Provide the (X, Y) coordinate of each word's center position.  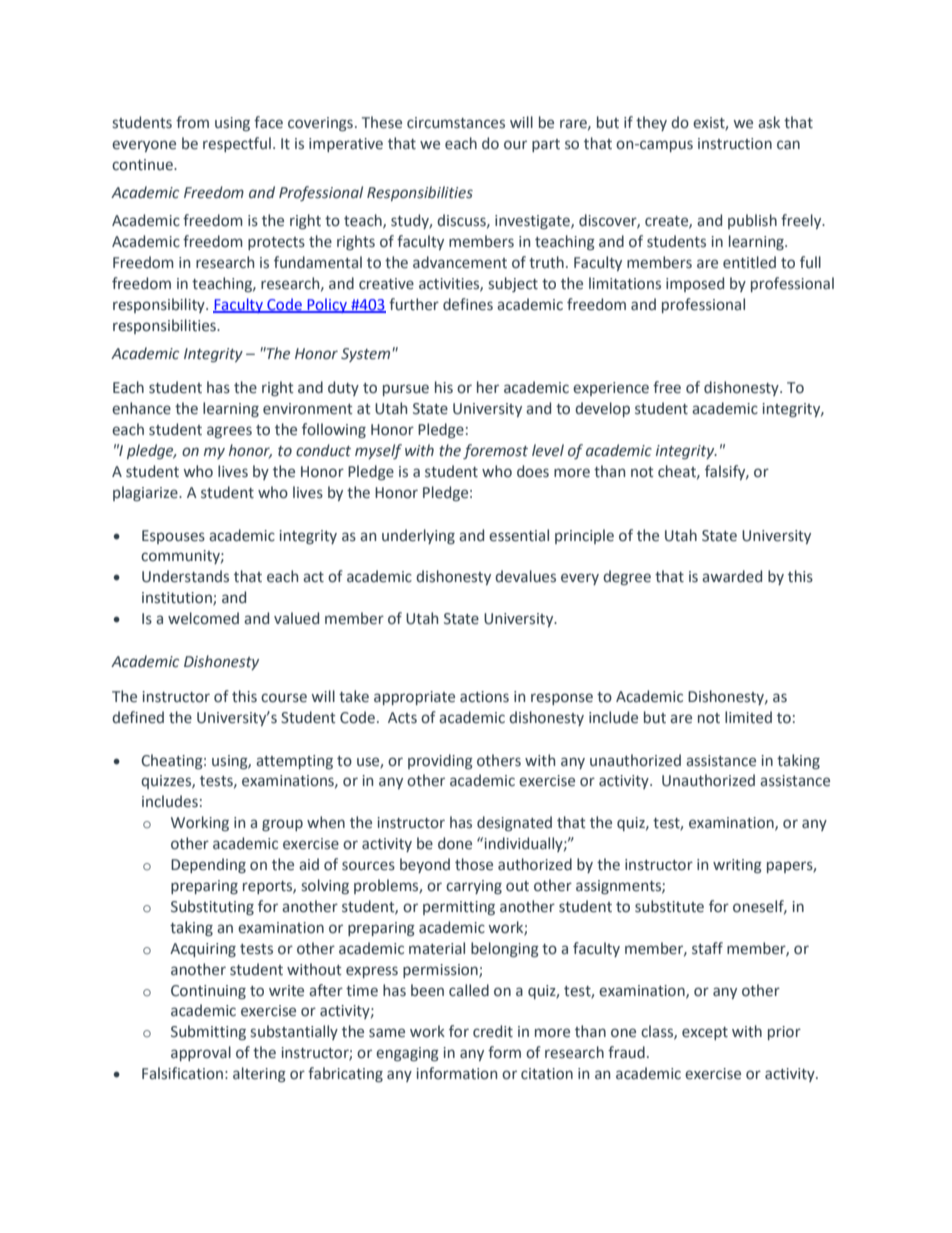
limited (748, 717)
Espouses (173, 537)
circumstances (456, 123)
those (474, 864)
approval (201, 1053)
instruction (735, 144)
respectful (237, 144)
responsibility (160, 305)
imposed (695, 284)
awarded (732, 576)
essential (519, 535)
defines (468, 304)
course (284, 698)
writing (737, 866)
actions (484, 697)
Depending (208, 865)
